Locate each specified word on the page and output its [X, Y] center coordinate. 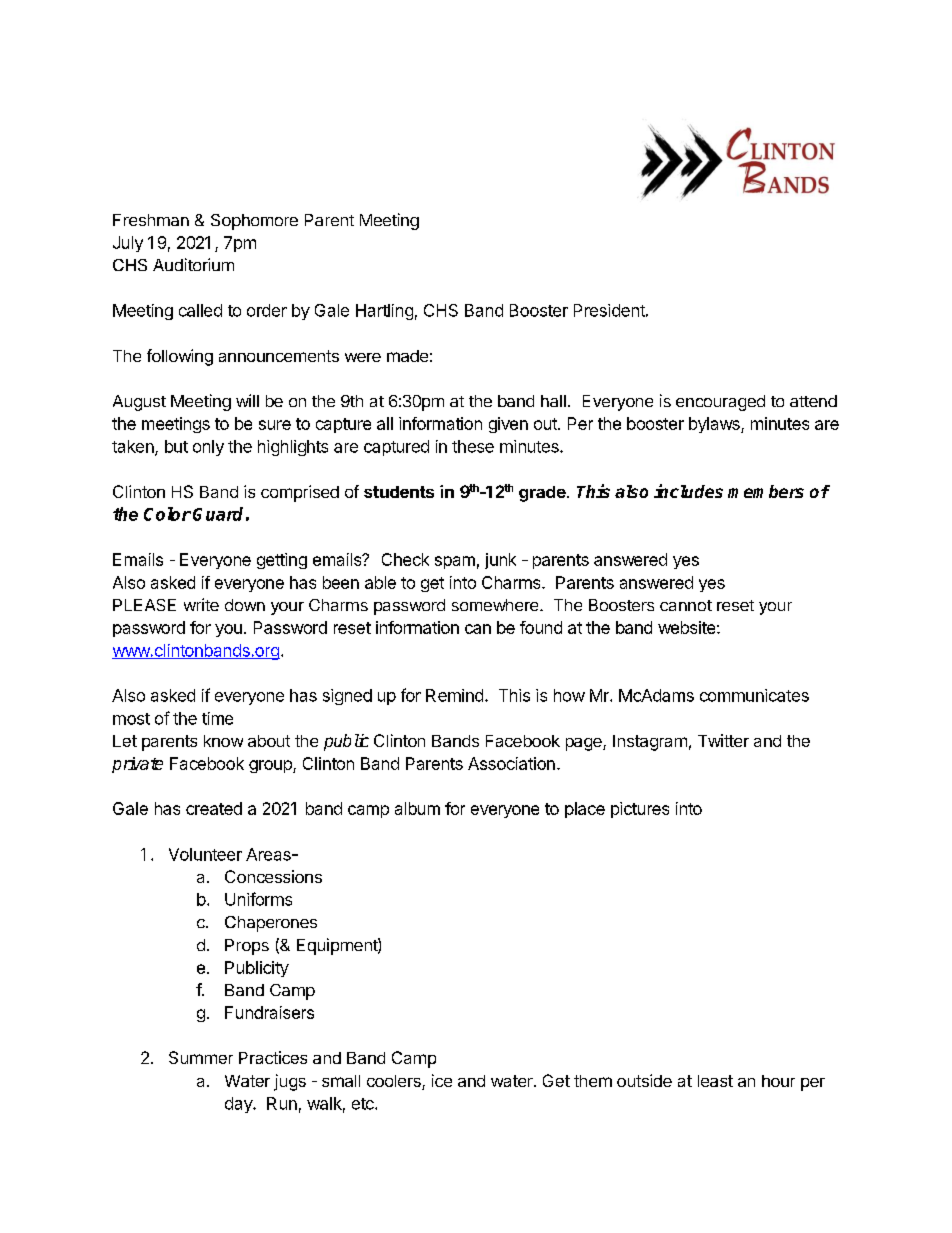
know [223, 741]
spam [455, 562]
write [201, 604]
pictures [640, 810]
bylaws [715, 425]
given [508, 425]
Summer [201, 1057]
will [247, 400]
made [407, 356]
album [417, 808]
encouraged [720, 403]
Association [511, 763]
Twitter [723, 740]
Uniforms [258, 899]
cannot [686, 605]
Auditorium [193, 264]
